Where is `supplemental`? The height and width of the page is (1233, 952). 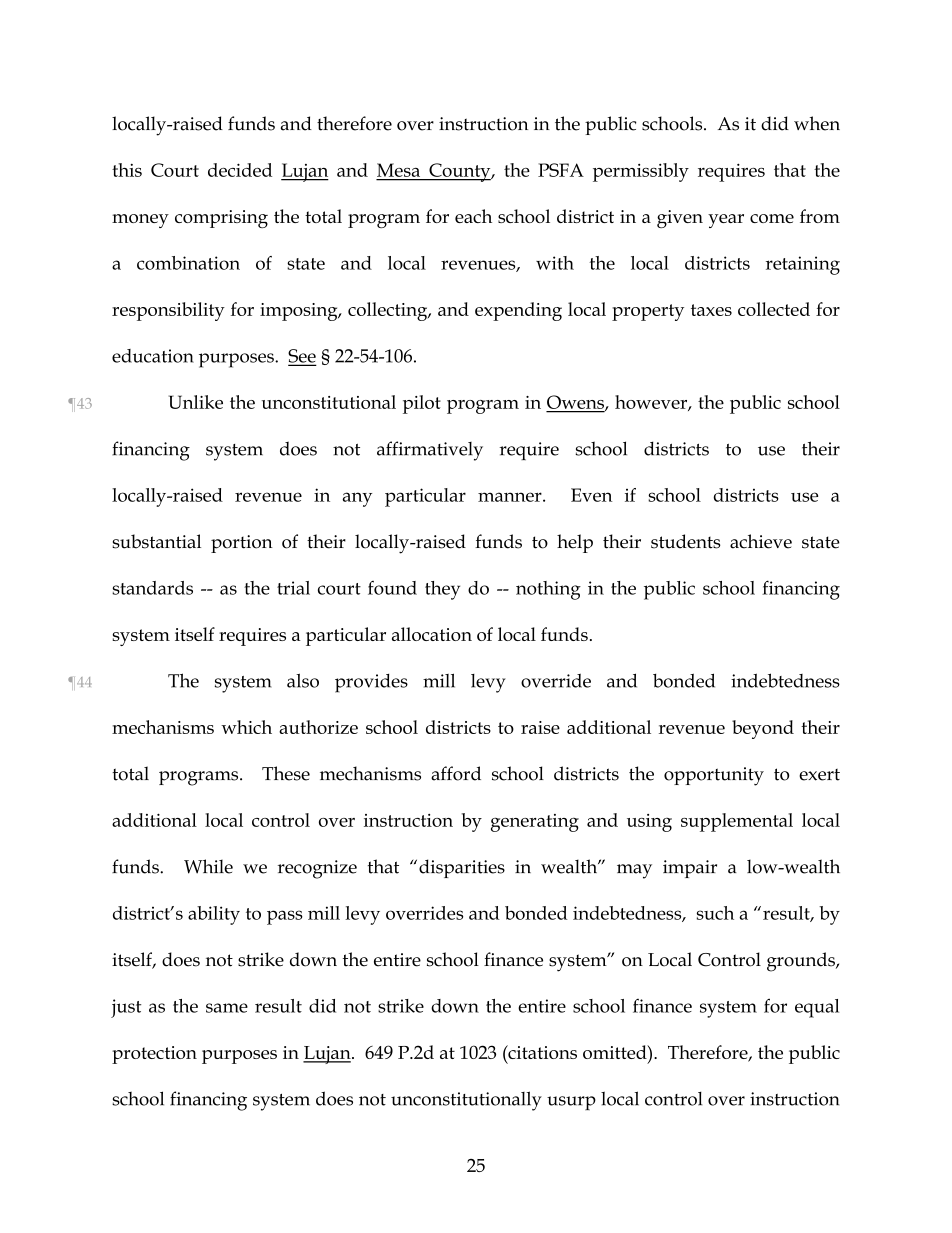
supplemental is located at coordinates (737, 822).
